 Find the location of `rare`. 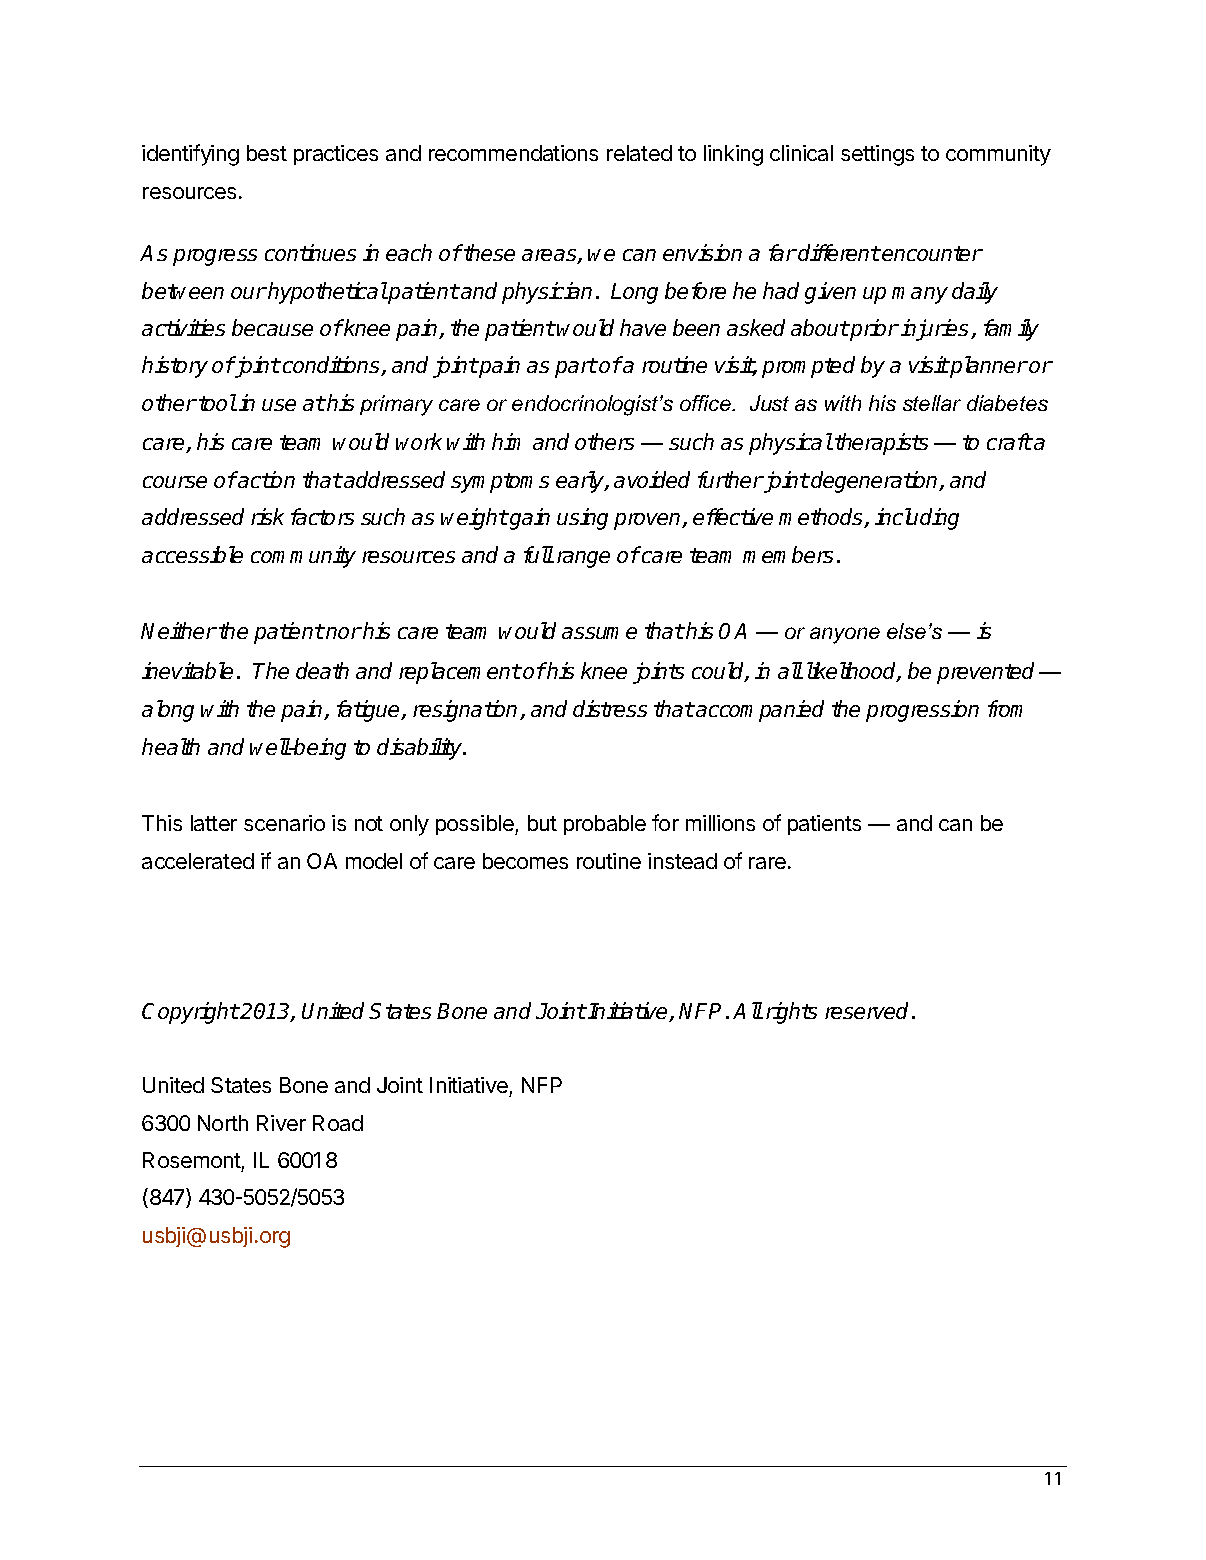

rare is located at coordinates (767, 863).
